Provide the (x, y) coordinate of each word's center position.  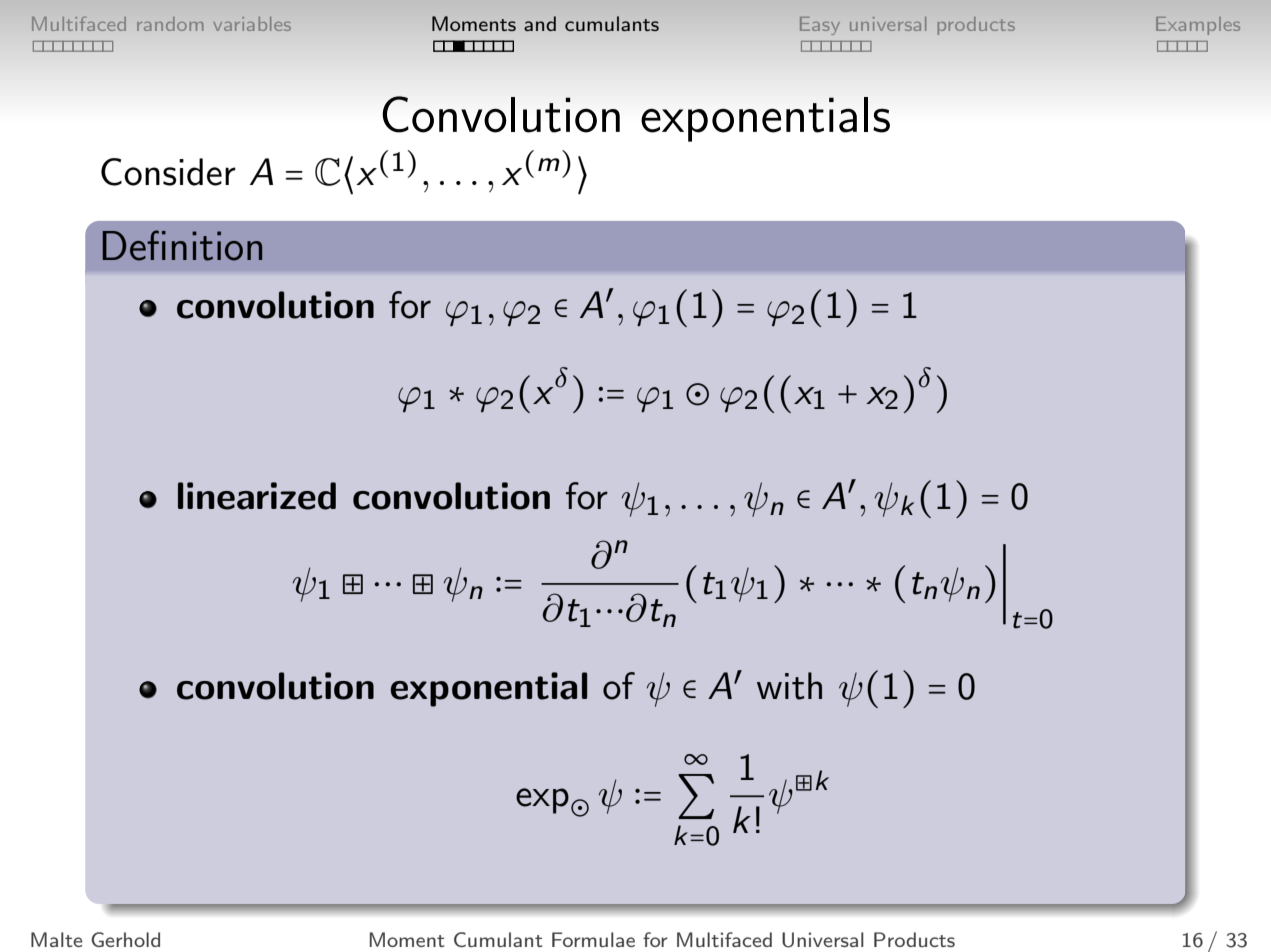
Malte (57, 939)
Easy (820, 26)
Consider (168, 172)
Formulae (593, 939)
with (789, 686)
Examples (1198, 26)
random (170, 24)
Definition (182, 245)
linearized (257, 496)
